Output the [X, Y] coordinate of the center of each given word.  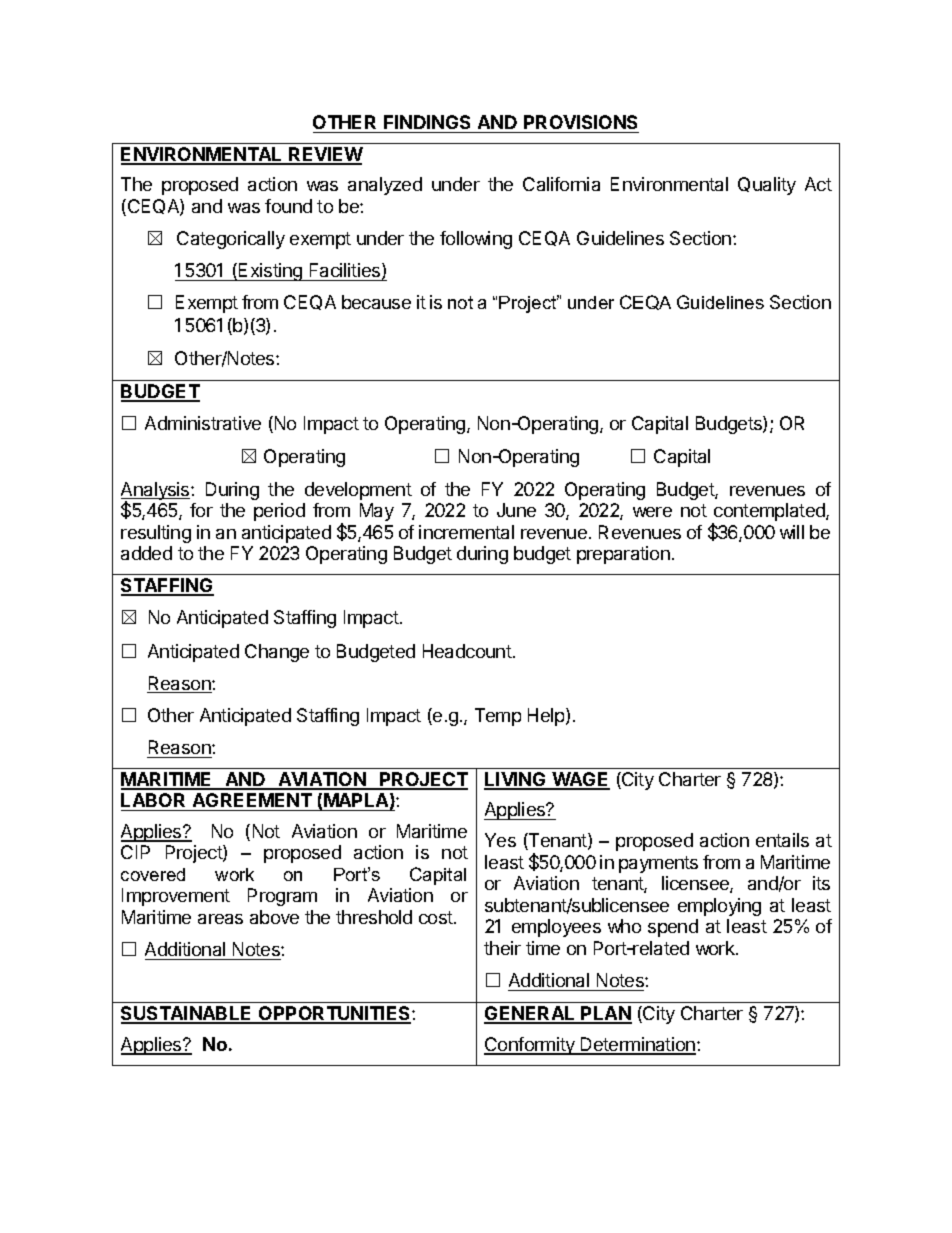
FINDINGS [427, 122]
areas [220, 919]
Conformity [530, 1046]
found [288, 206]
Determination [637, 1045]
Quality [767, 186]
